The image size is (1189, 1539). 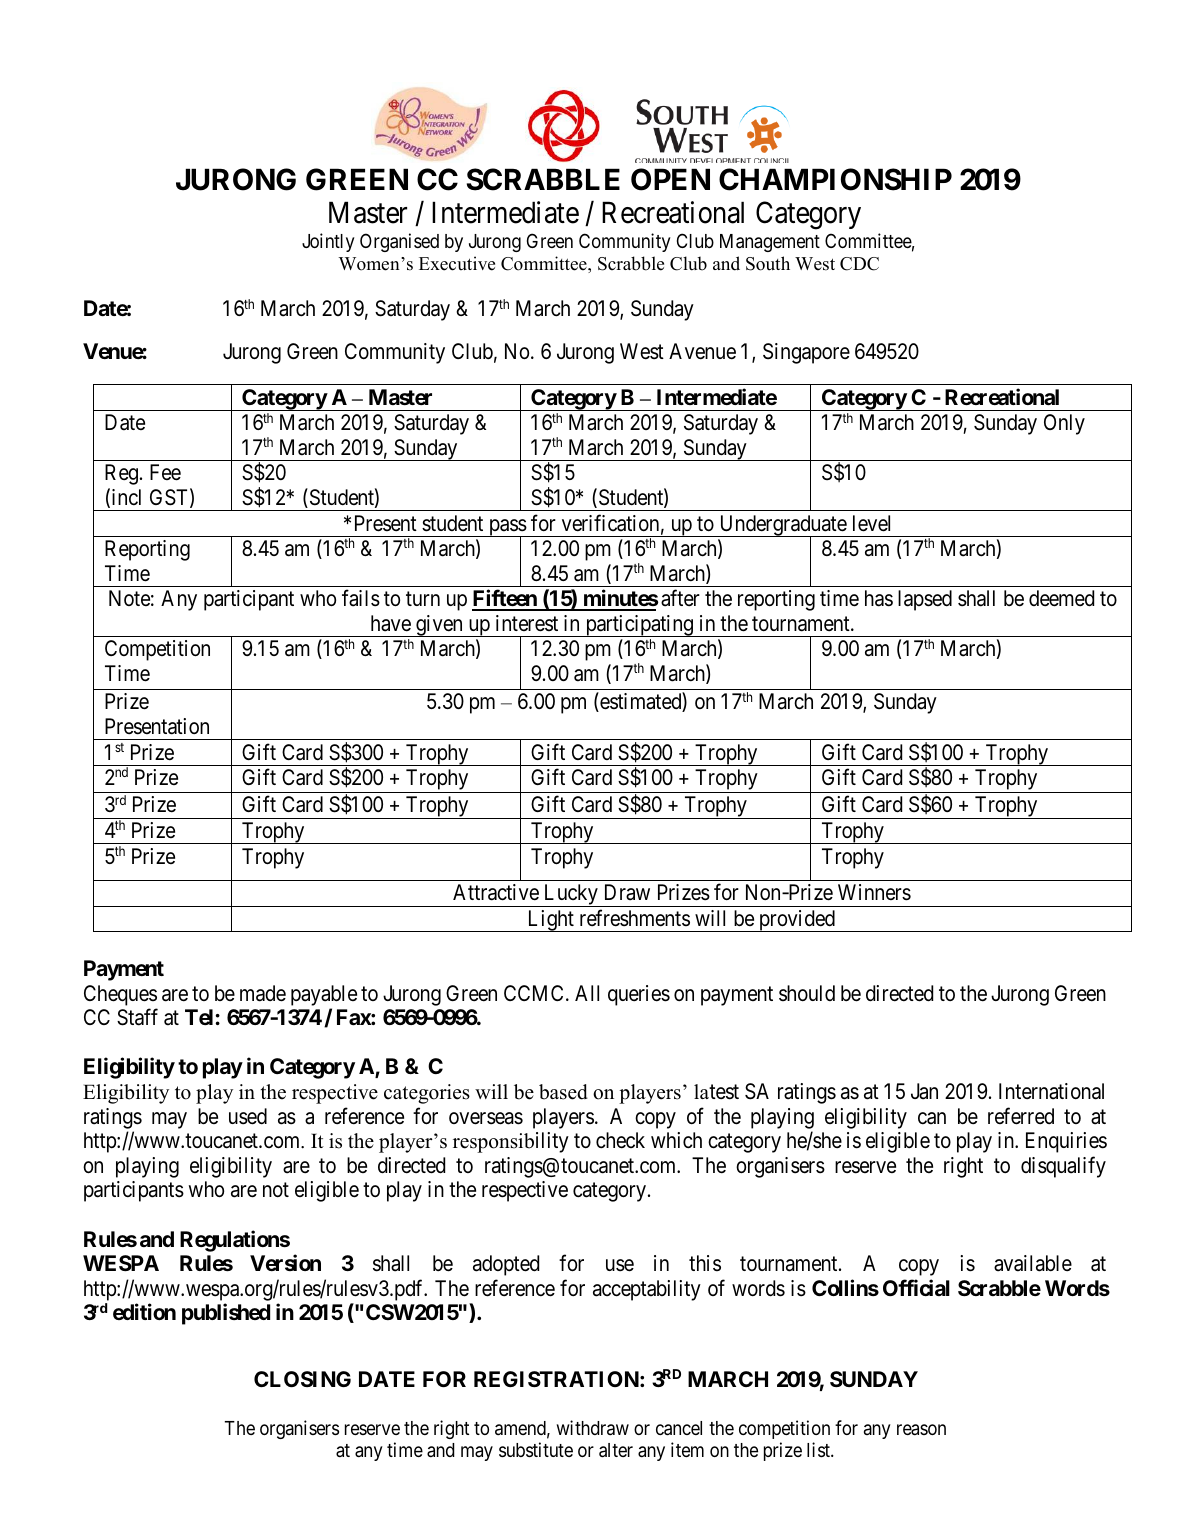 I want to click on Tel, so click(x=199, y=1017).
